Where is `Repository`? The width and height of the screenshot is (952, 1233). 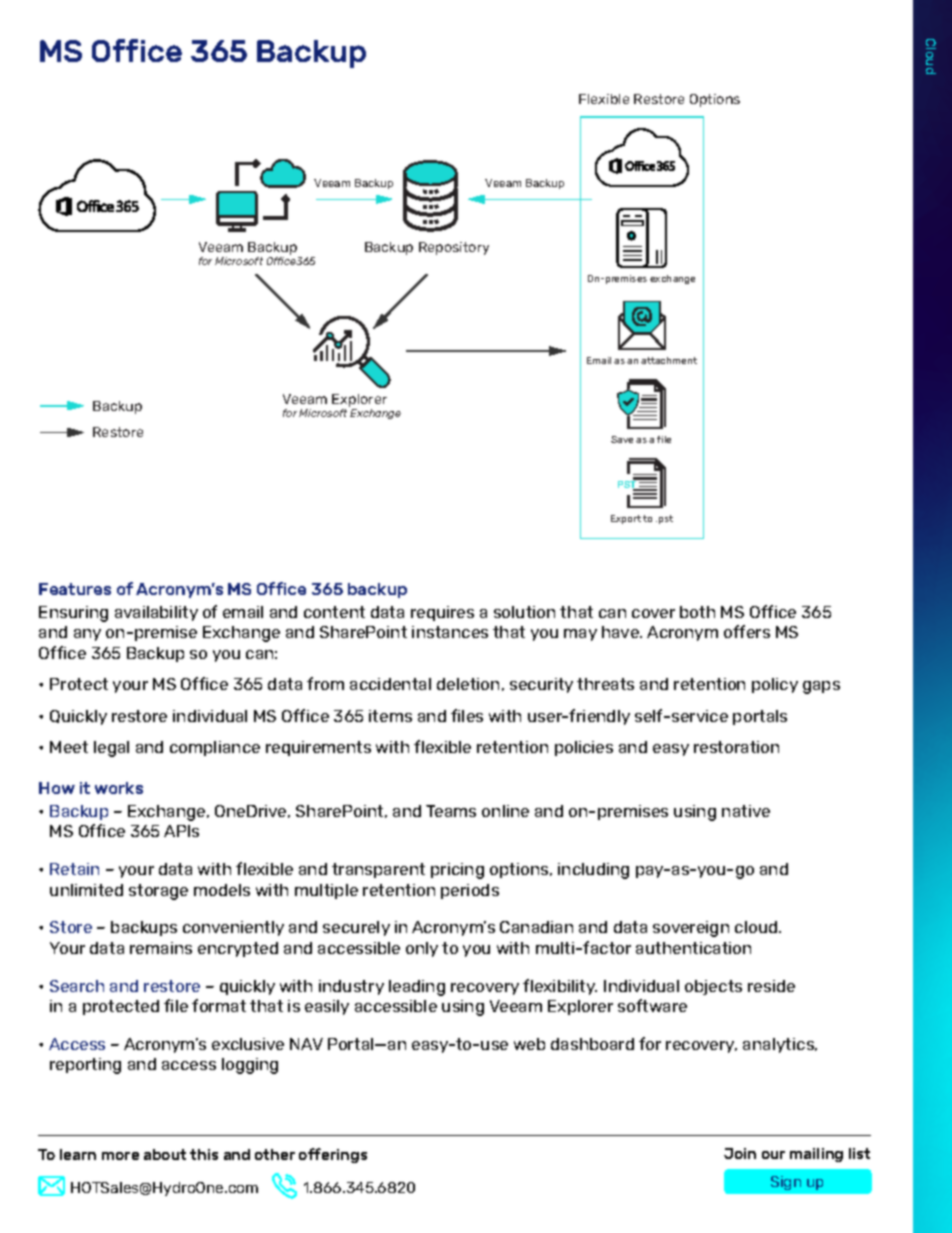 Repository is located at coordinates (454, 248).
